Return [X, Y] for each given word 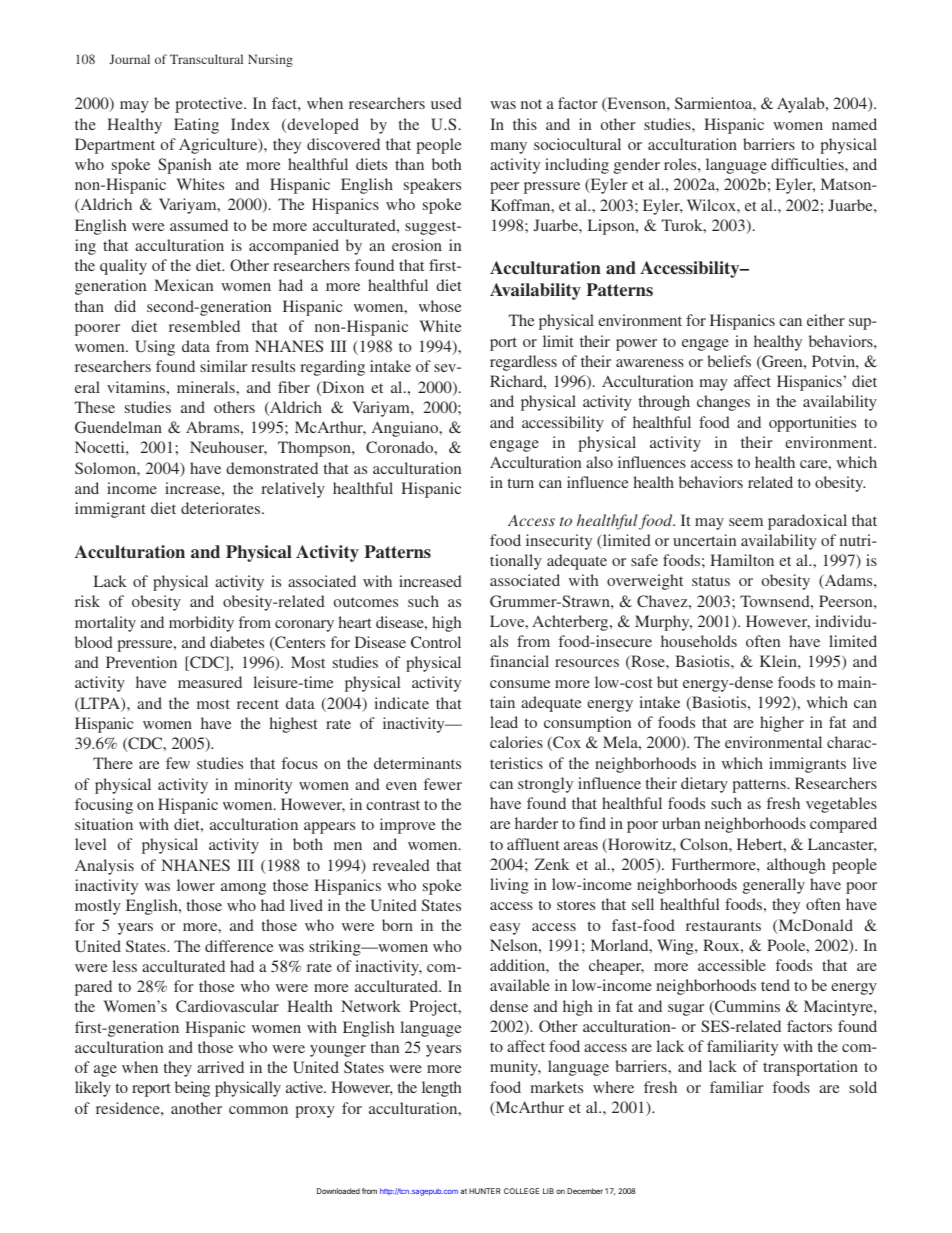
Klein [779, 661]
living [509, 886]
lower [196, 885]
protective [210, 105]
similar [223, 366]
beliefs [729, 361]
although [796, 866]
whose [440, 306]
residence [129, 1108]
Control [436, 642]
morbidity [201, 624]
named [854, 124]
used [446, 103]
